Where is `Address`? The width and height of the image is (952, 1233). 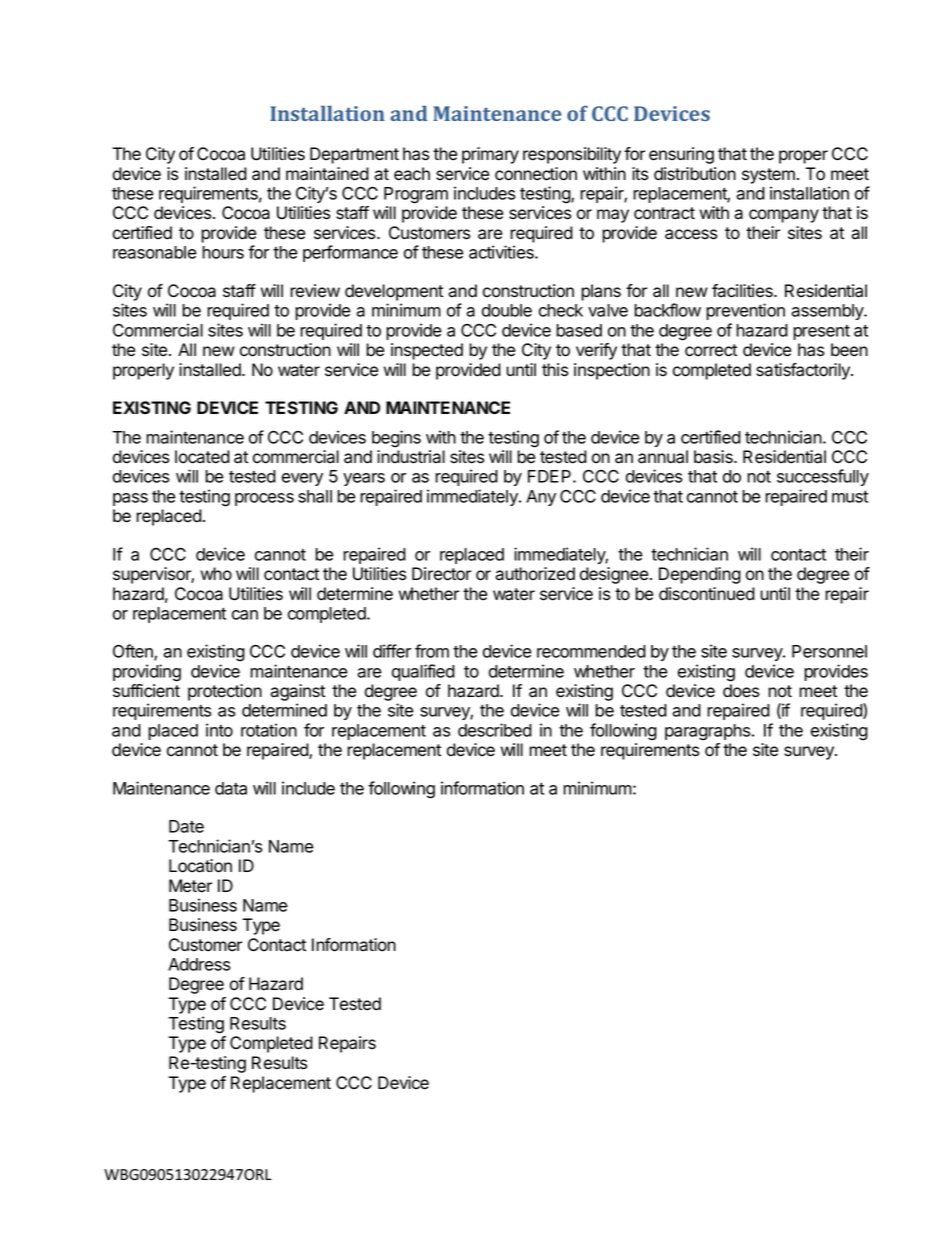 Address is located at coordinates (199, 964).
